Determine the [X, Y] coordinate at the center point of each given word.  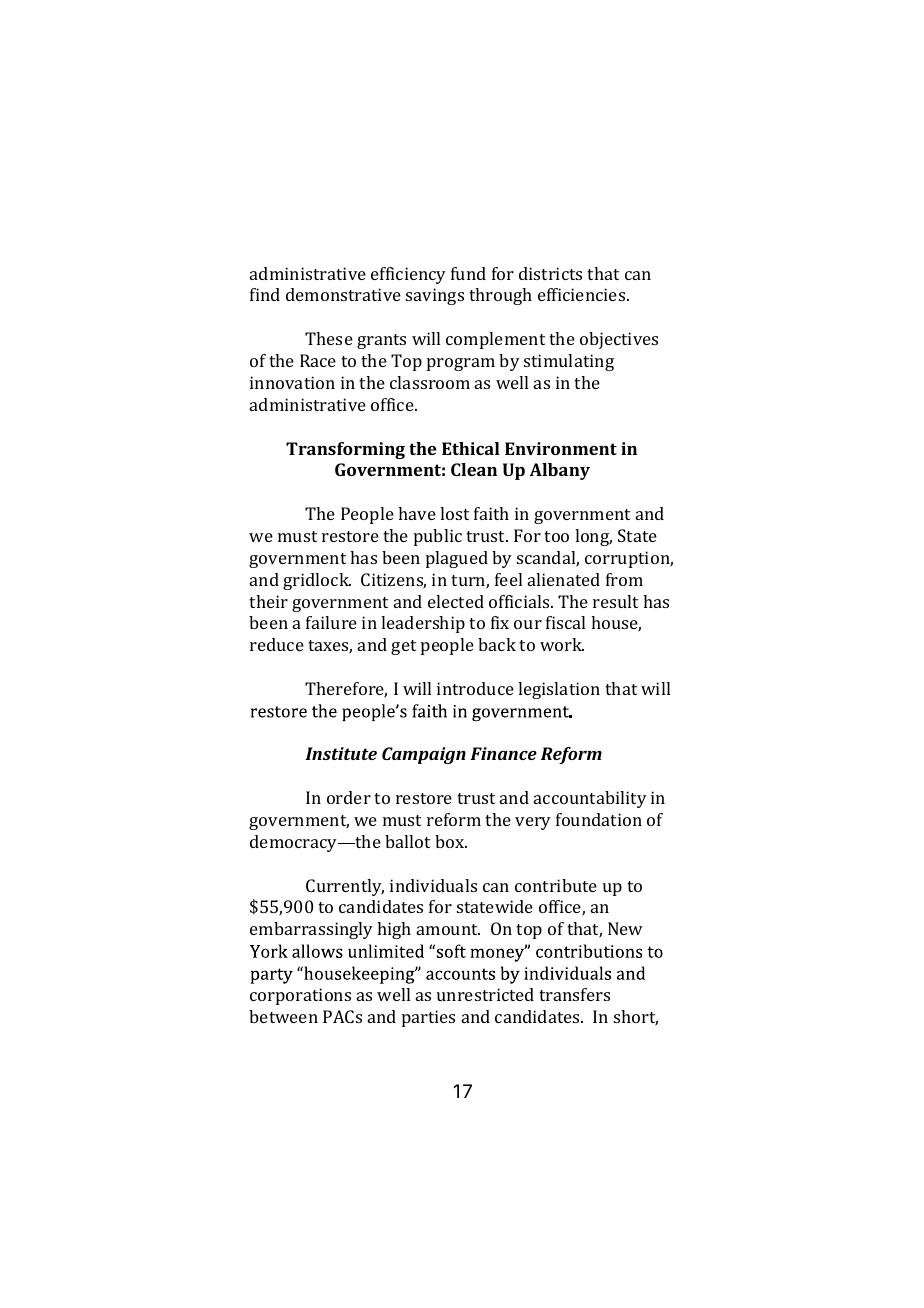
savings [435, 296]
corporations [300, 996]
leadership [423, 624]
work [562, 644]
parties [428, 1018]
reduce [277, 644]
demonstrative [343, 294]
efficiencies [583, 294]
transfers [574, 994]
